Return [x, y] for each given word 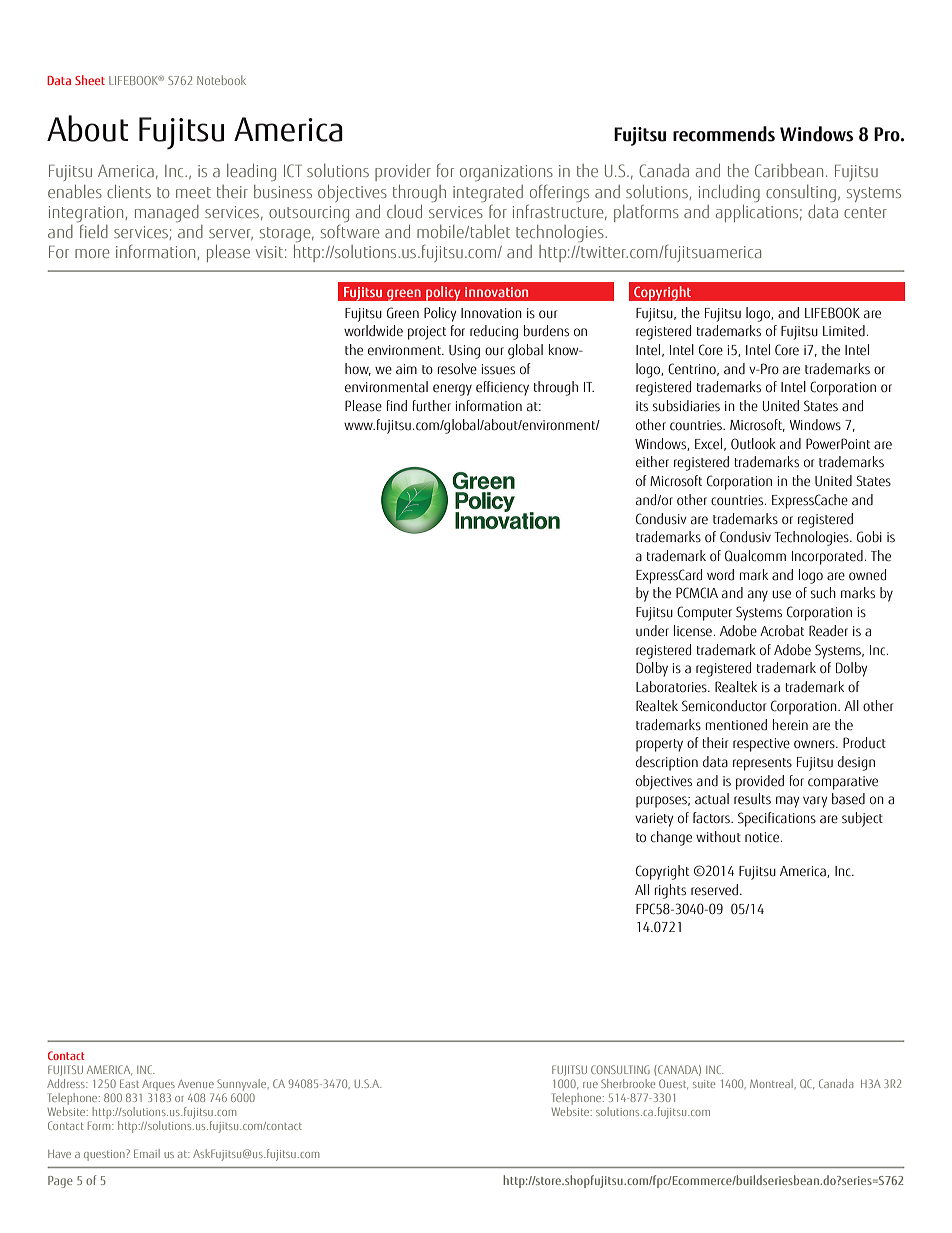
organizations [506, 173]
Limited [844, 331]
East [129, 1083]
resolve [457, 369]
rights [670, 891]
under [652, 631]
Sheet [90, 80]
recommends [724, 134]
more [92, 253]
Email [147, 1153]
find [397, 406]
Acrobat [782, 631]
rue [590, 1085]
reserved [714, 890]
